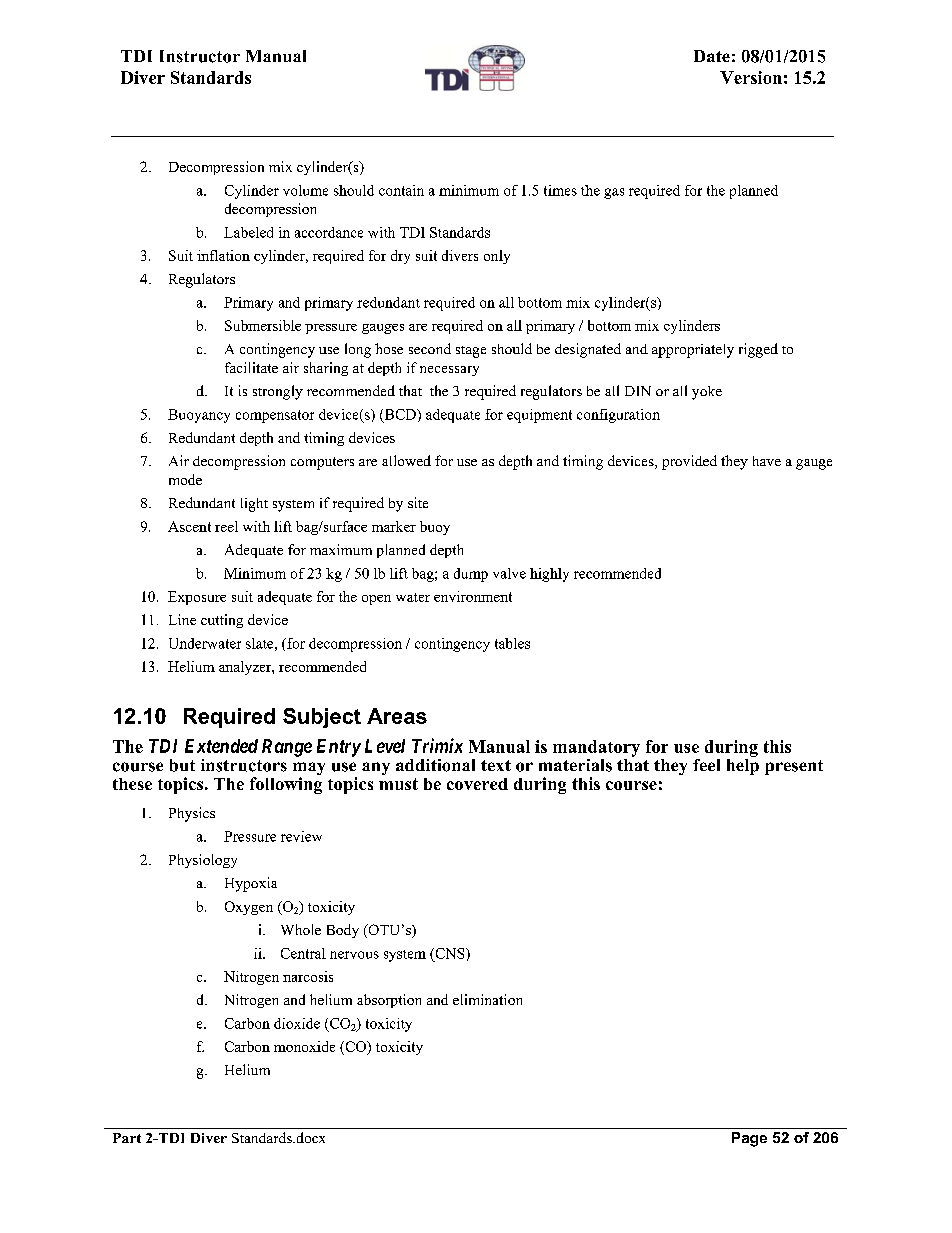 The width and height of the page is (952, 1233). What do you see at coordinates (749, 1139) in the page?
I see `Page` at bounding box center [749, 1139].
